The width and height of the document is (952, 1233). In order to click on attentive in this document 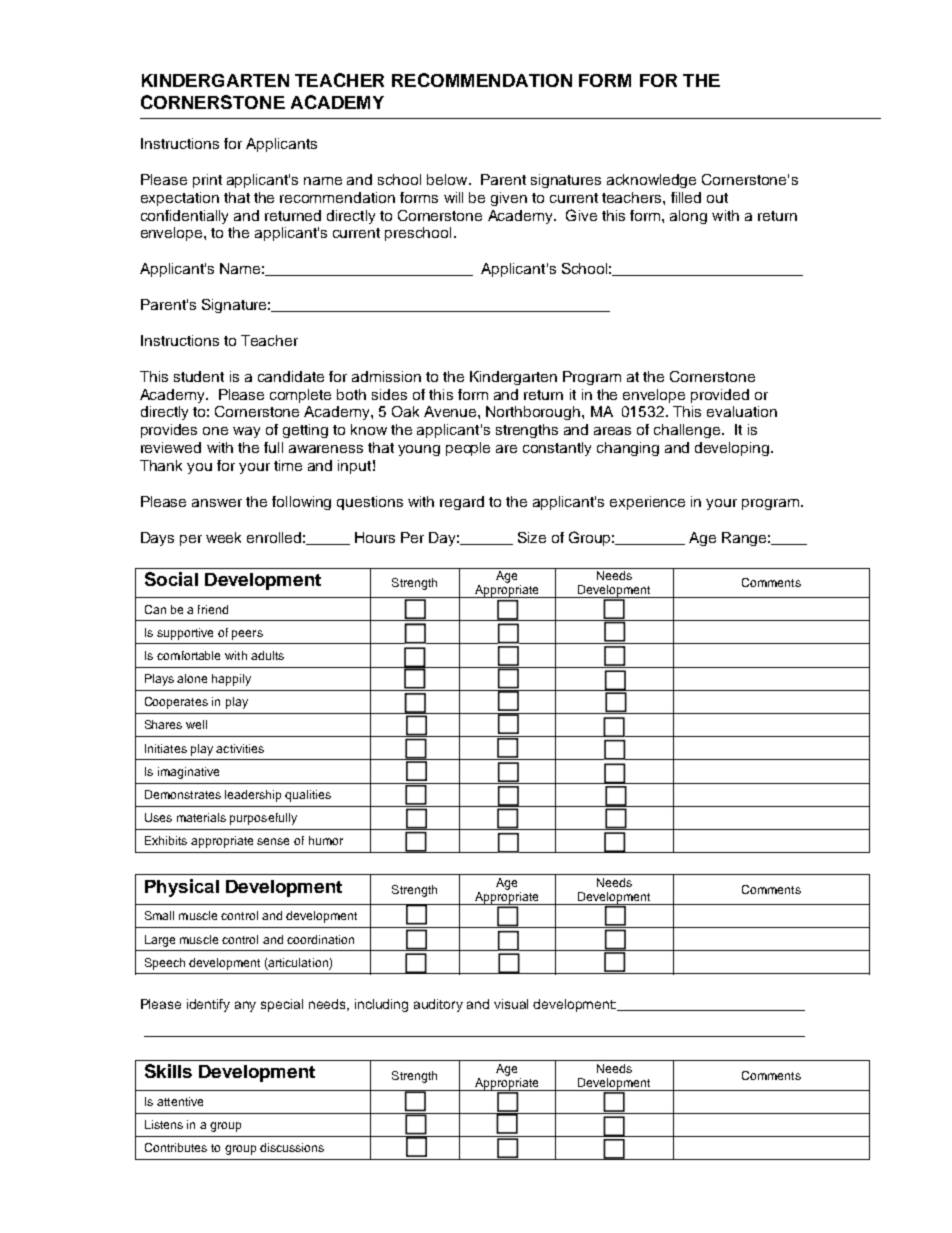, I will do `click(180, 1101)`.
